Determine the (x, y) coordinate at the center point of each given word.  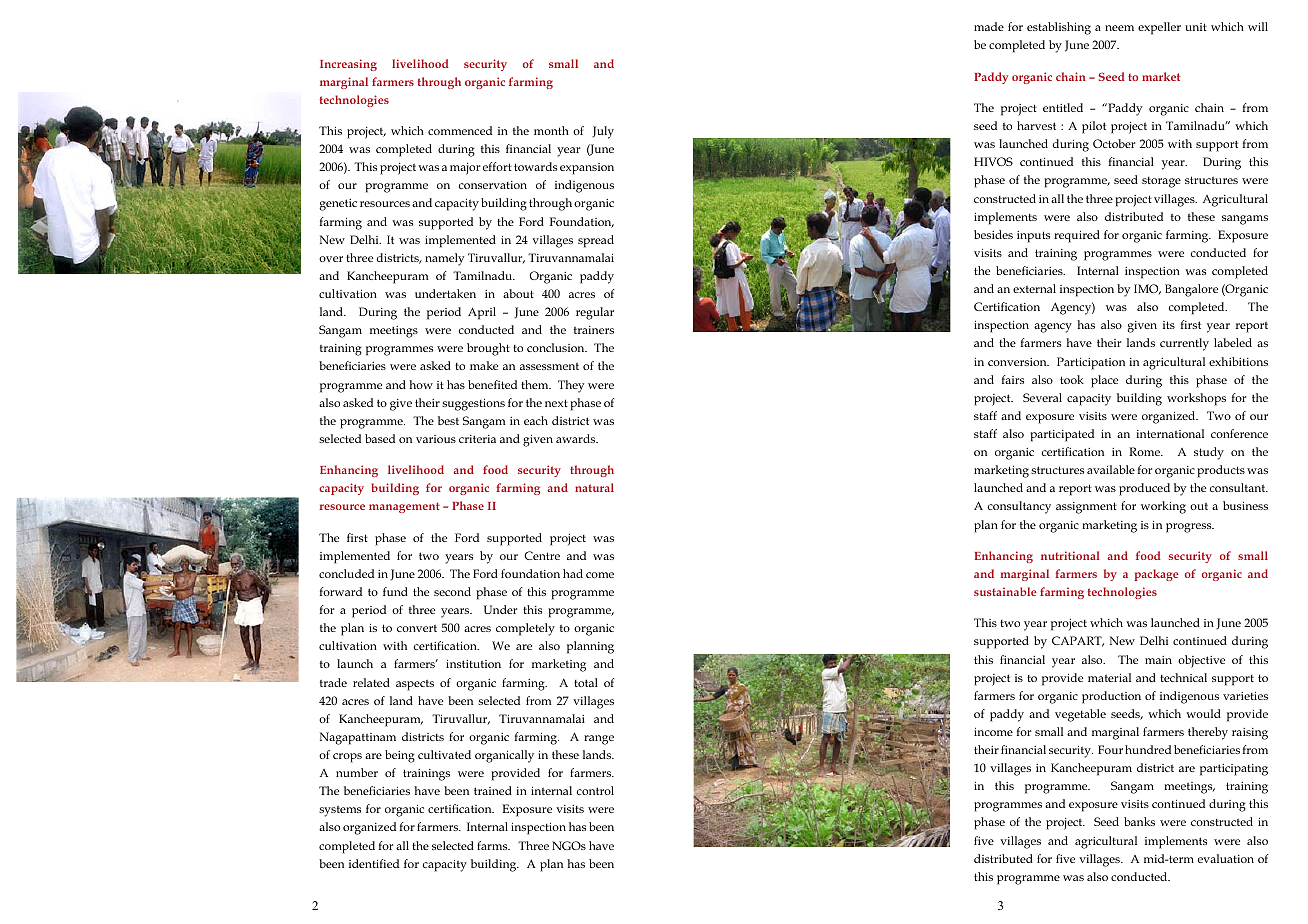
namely (444, 259)
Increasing (348, 65)
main (1158, 660)
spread (596, 241)
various (436, 439)
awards (577, 438)
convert (417, 628)
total (586, 682)
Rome (1145, 451)
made (989, 26)
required (1077, 236)
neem (1119, 28)
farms (493, 845)
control (595, 790)
